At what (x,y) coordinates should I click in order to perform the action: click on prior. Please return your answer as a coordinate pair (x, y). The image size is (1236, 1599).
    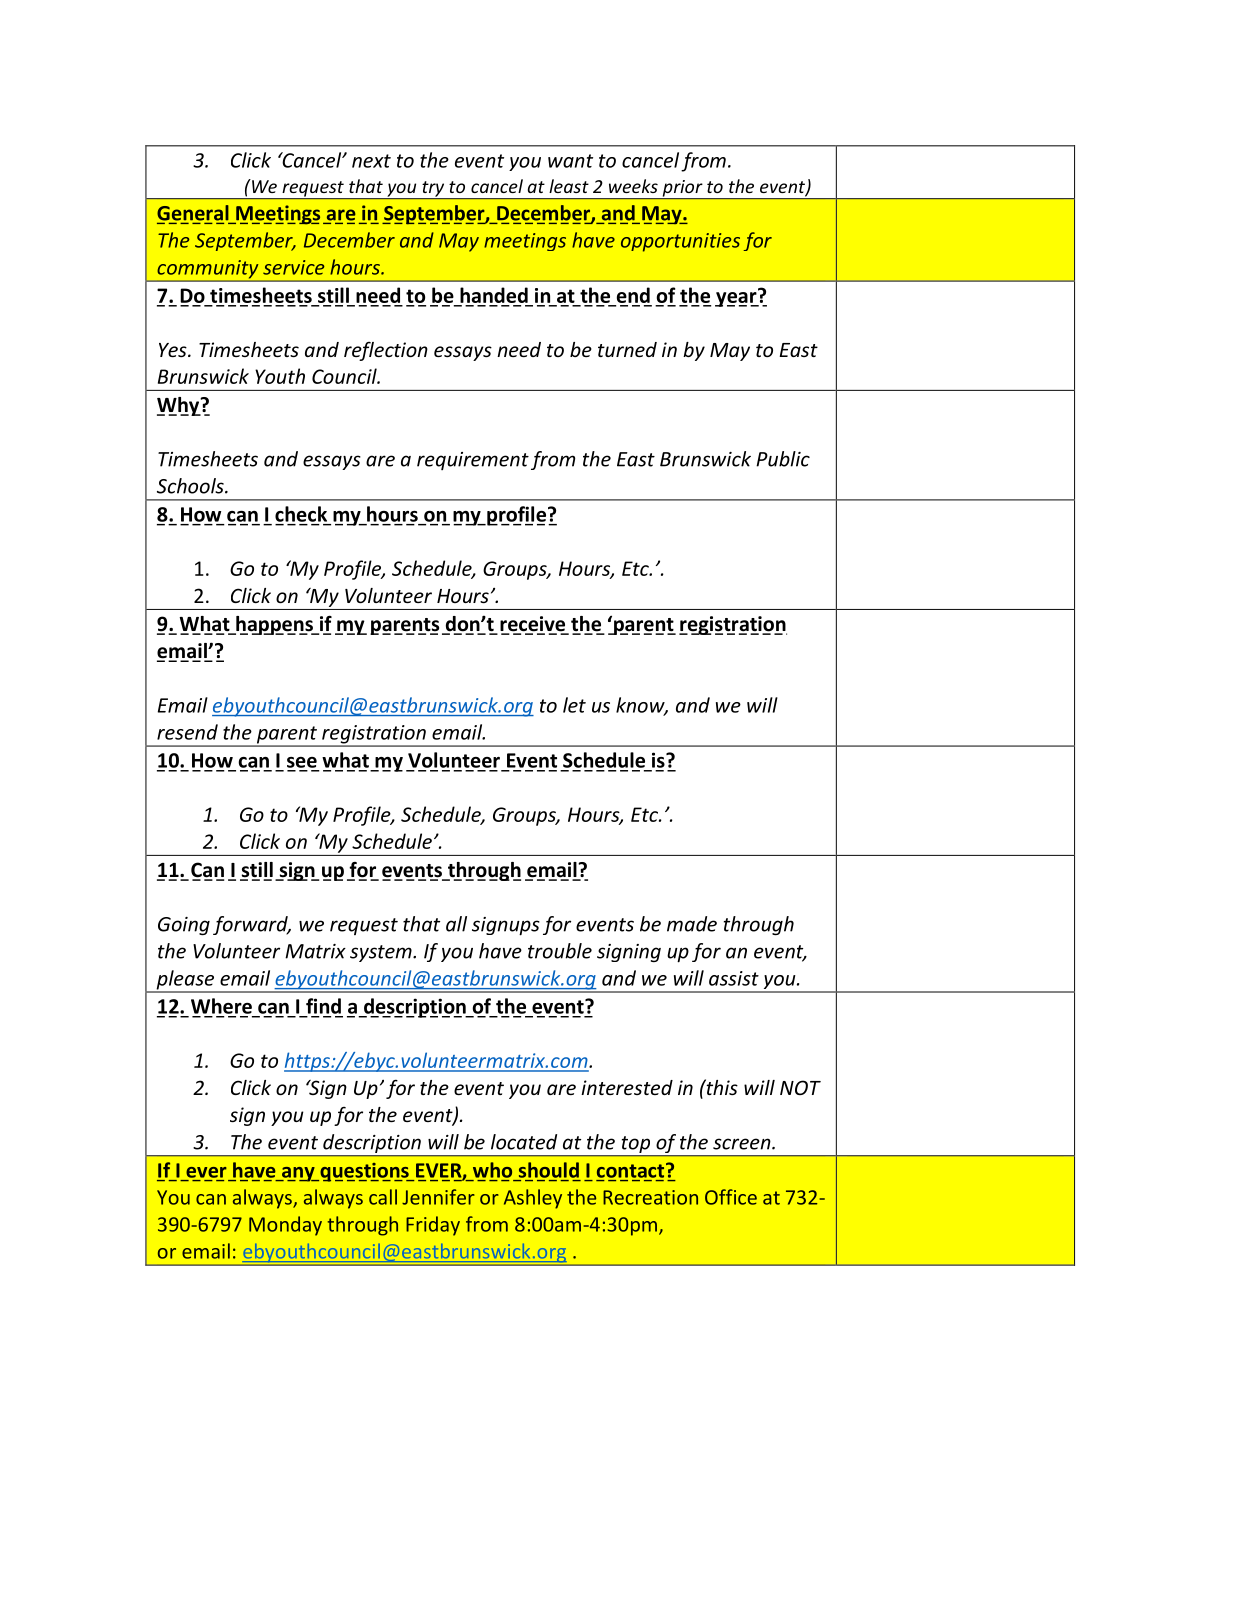
    Looking at the image, I should click on (682, 189).
